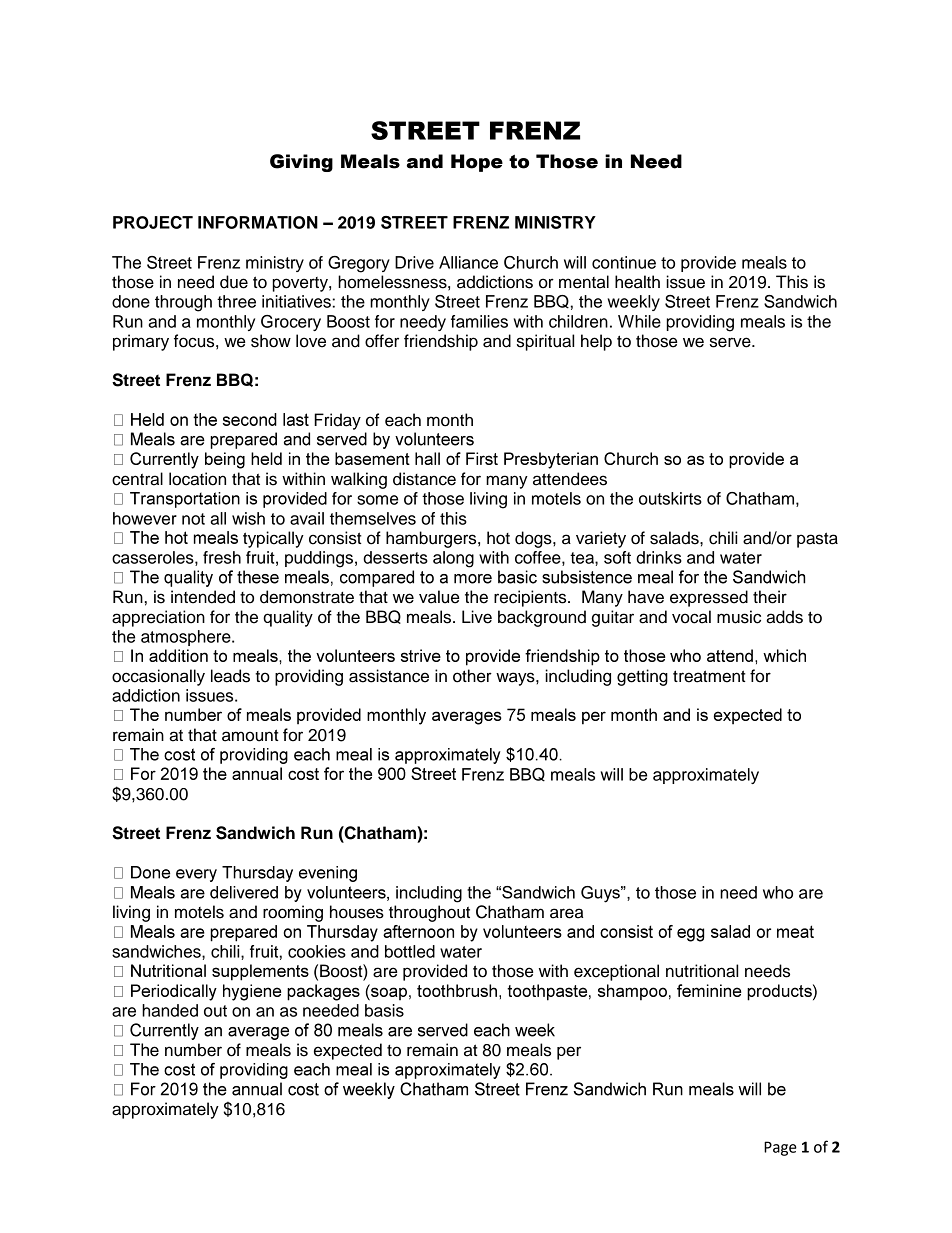  Describe the element at coordinates (624, 262) in the screenshot. I see `continue` at that location.
